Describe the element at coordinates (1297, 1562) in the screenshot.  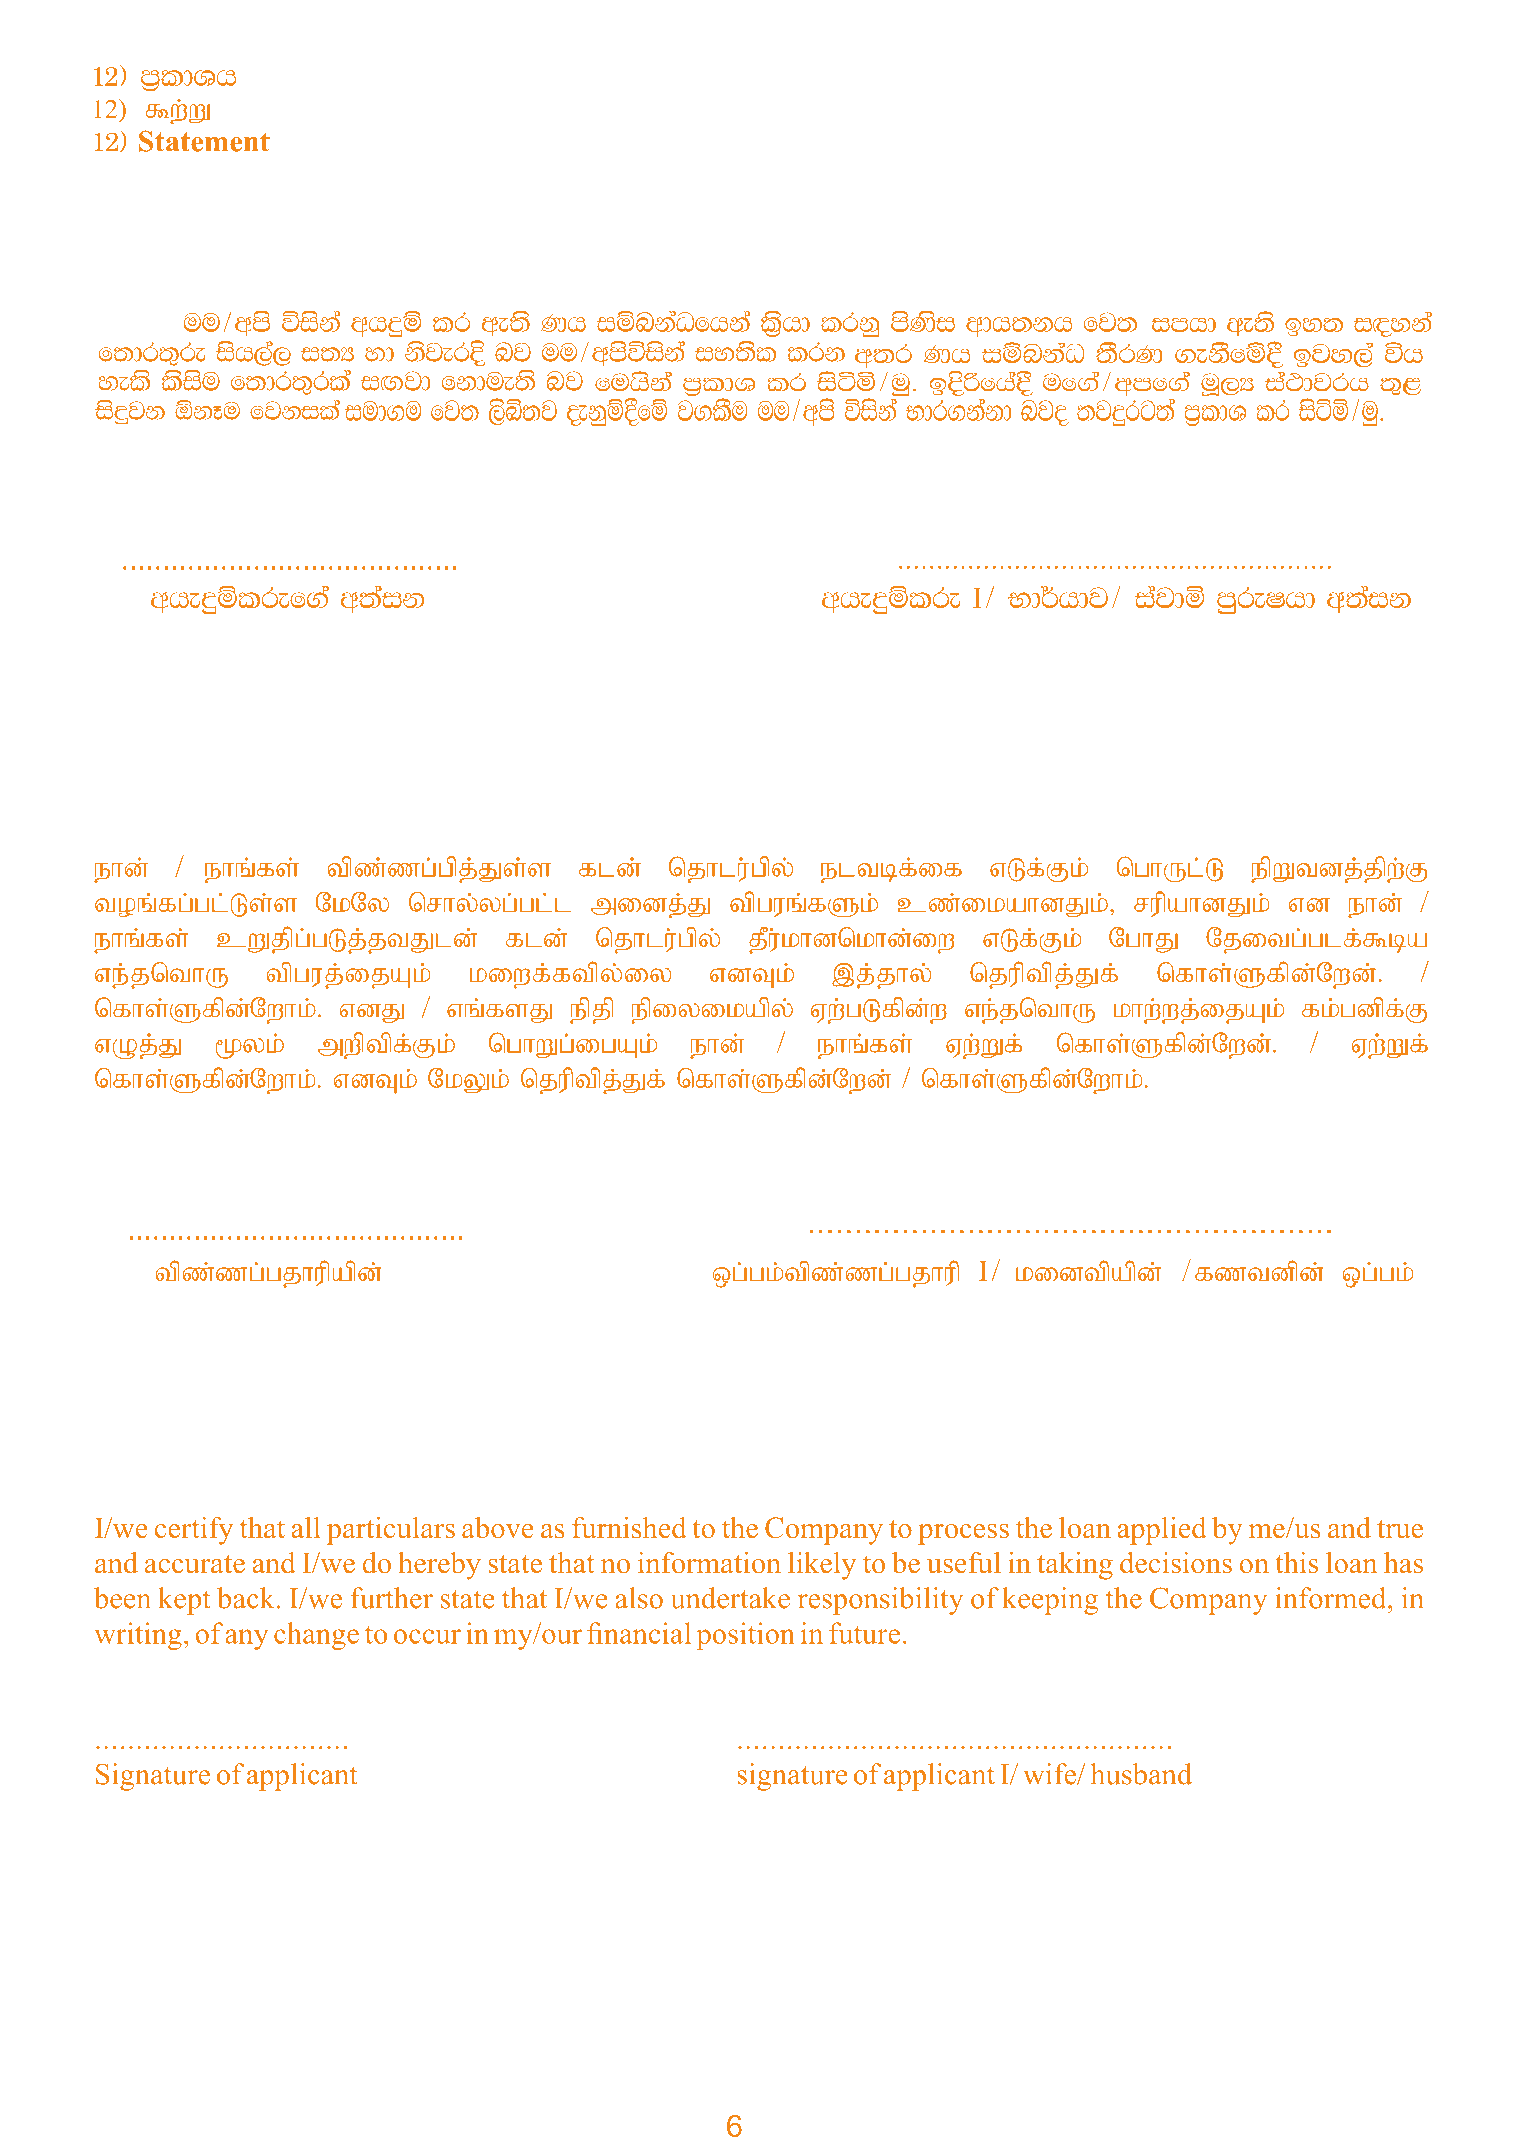
I see `this` at that location.
